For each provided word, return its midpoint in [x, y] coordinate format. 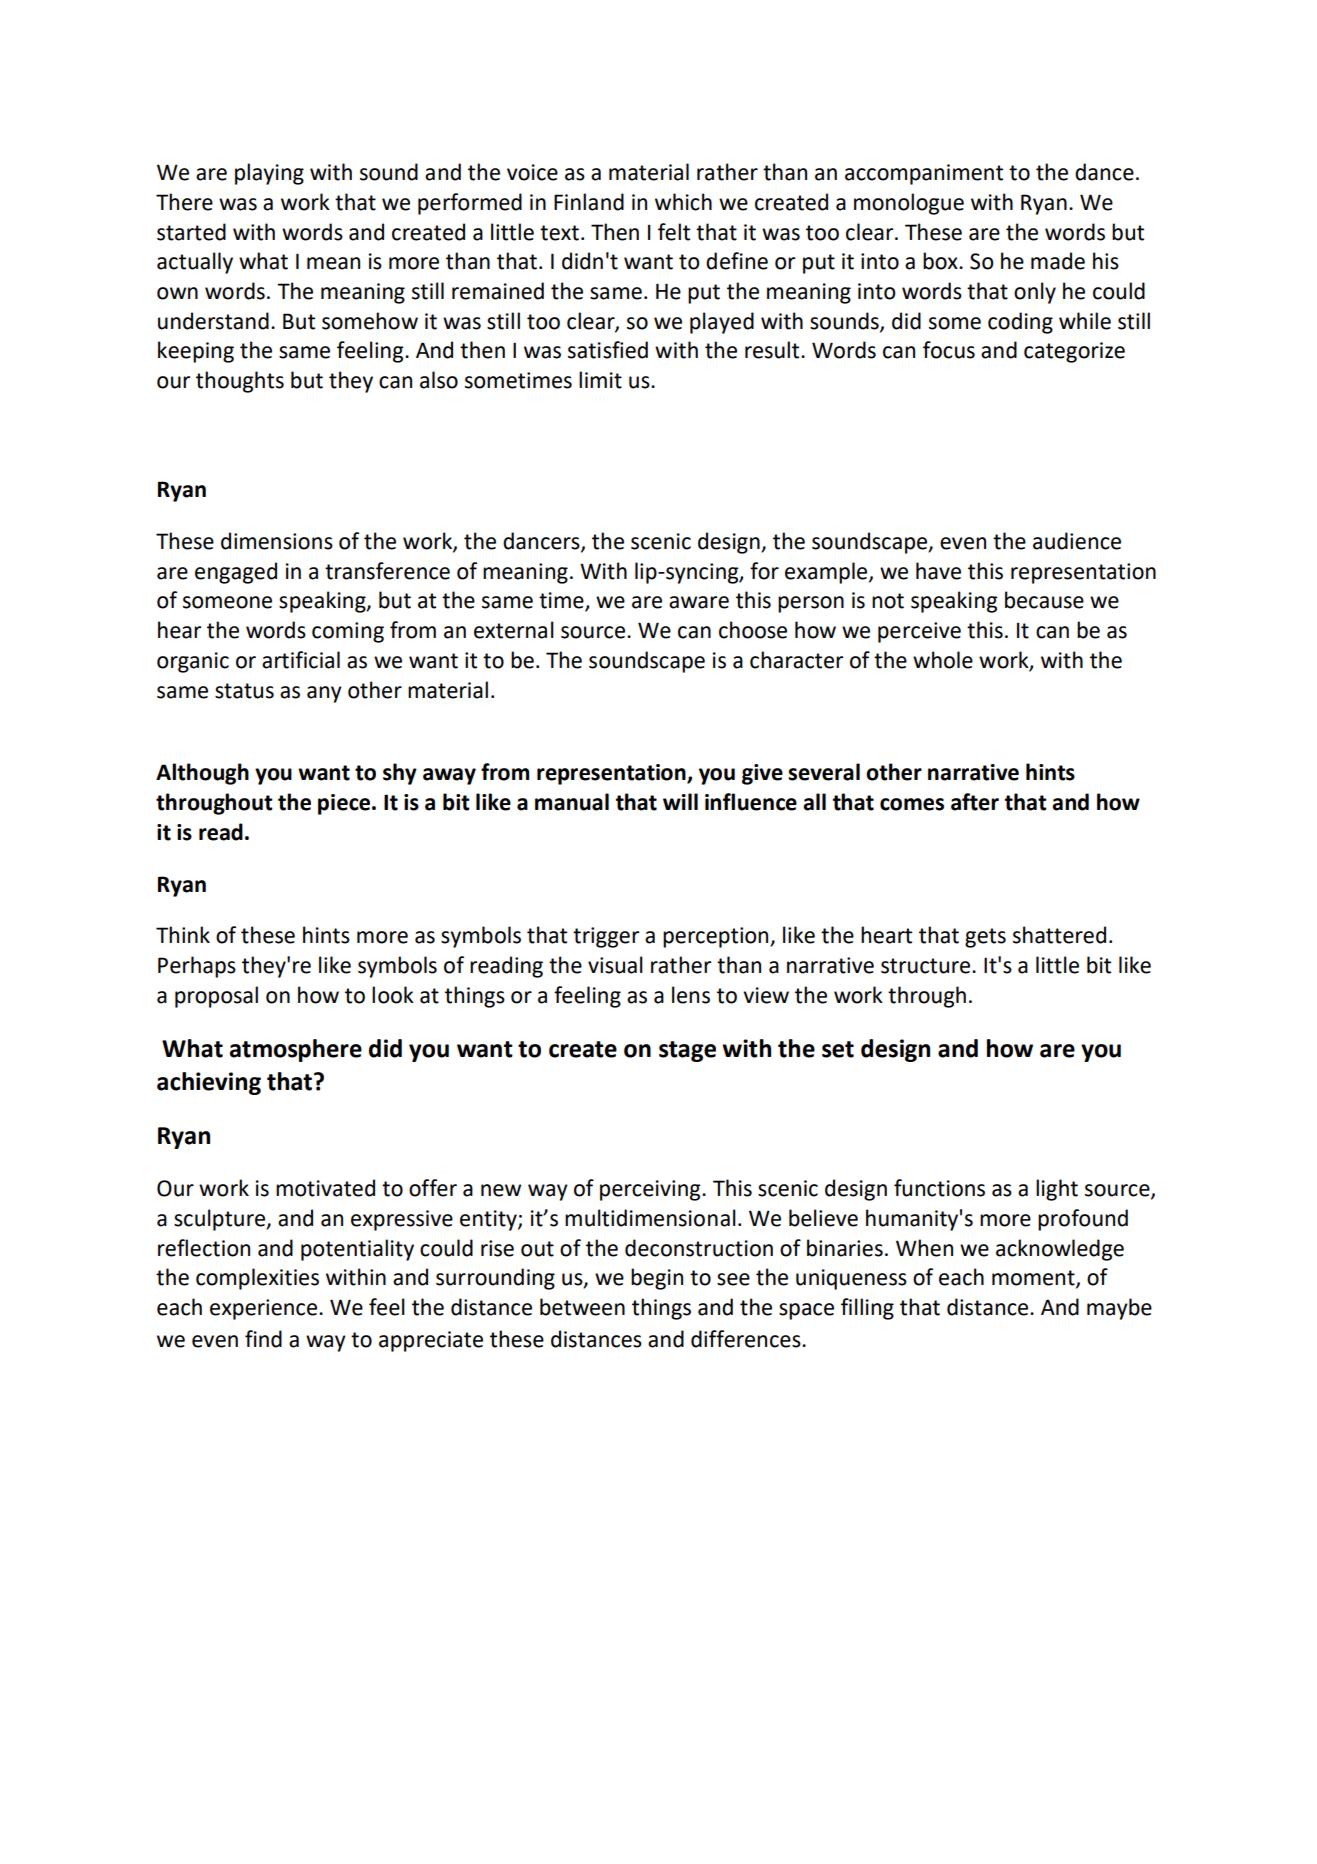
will [680, 801]
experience [263, 1309]
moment [1034, 1279]
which [683, 202]
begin [657, 1279]
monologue [909, 204]
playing [269, 174]
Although [202, 774]
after [975, 802]
